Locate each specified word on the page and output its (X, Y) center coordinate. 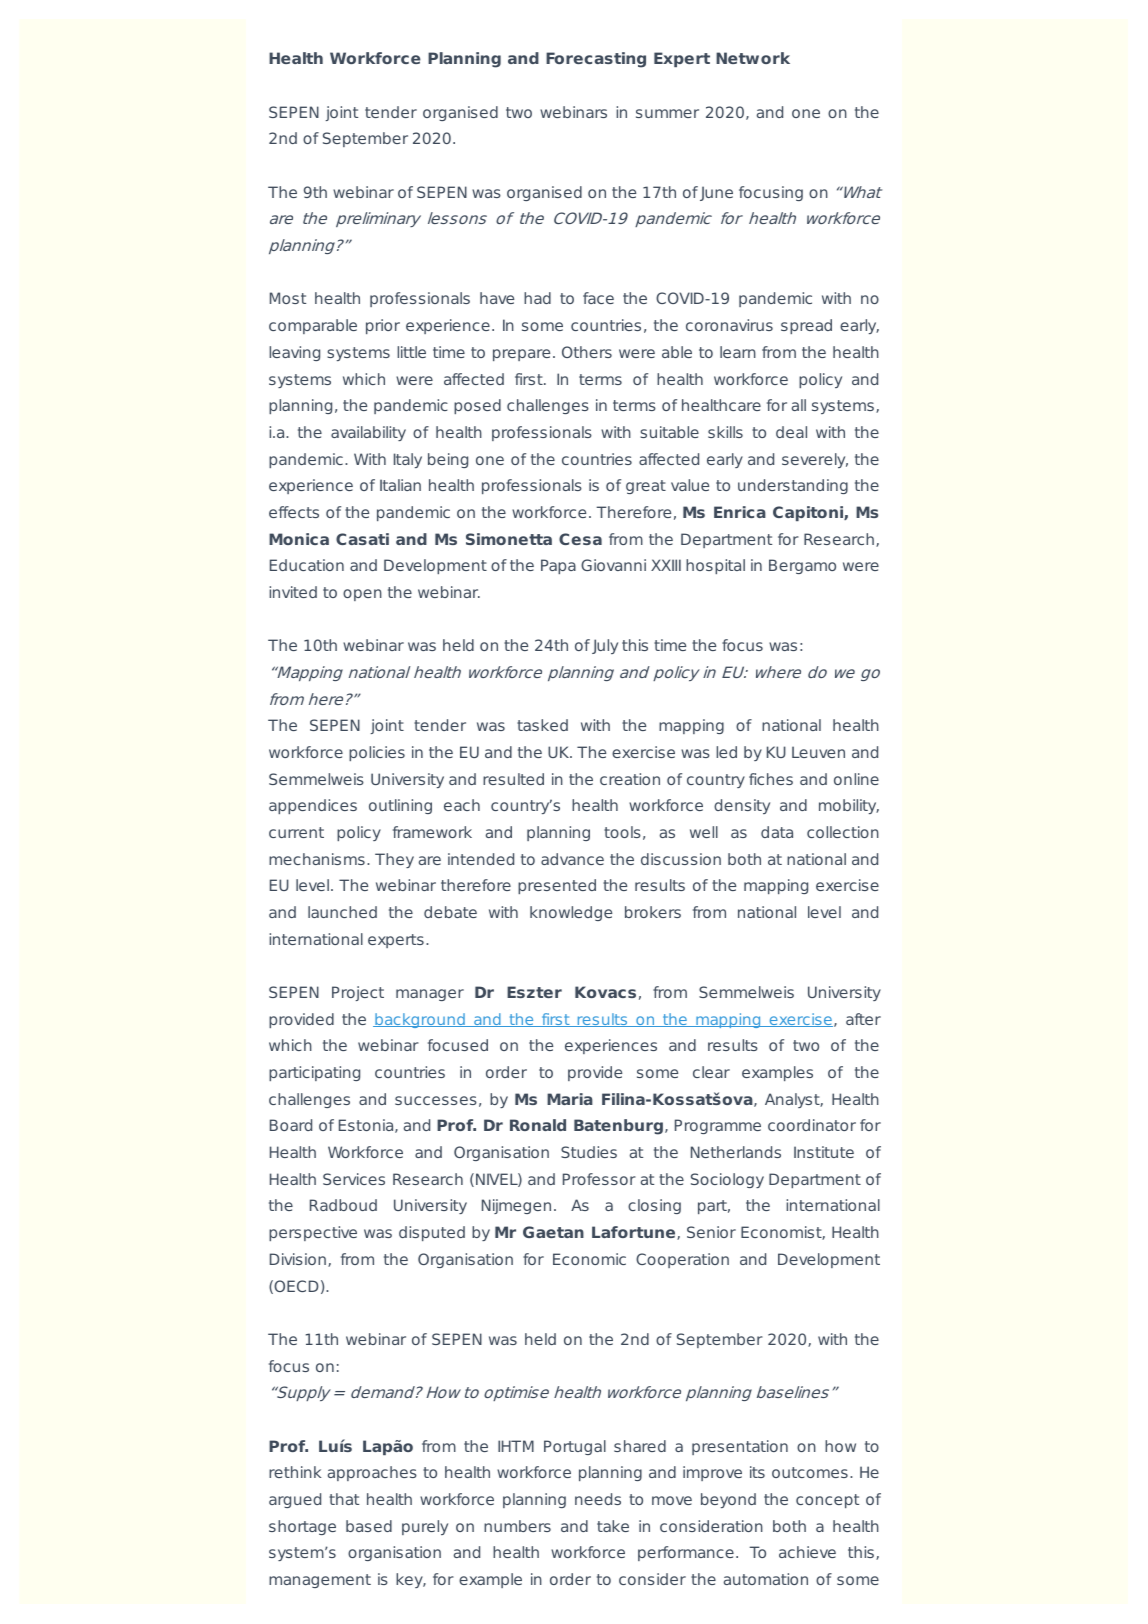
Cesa (580, 539)
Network (753, 58)
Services (354, 1179)
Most (288, 298)
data (777, 832)
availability (368, 433)
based (369, 1526)
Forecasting (596, 60)
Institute (824, 1152)
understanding (793, 486)
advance (572, 859)
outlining (400, 806)
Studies (589, 1152)
